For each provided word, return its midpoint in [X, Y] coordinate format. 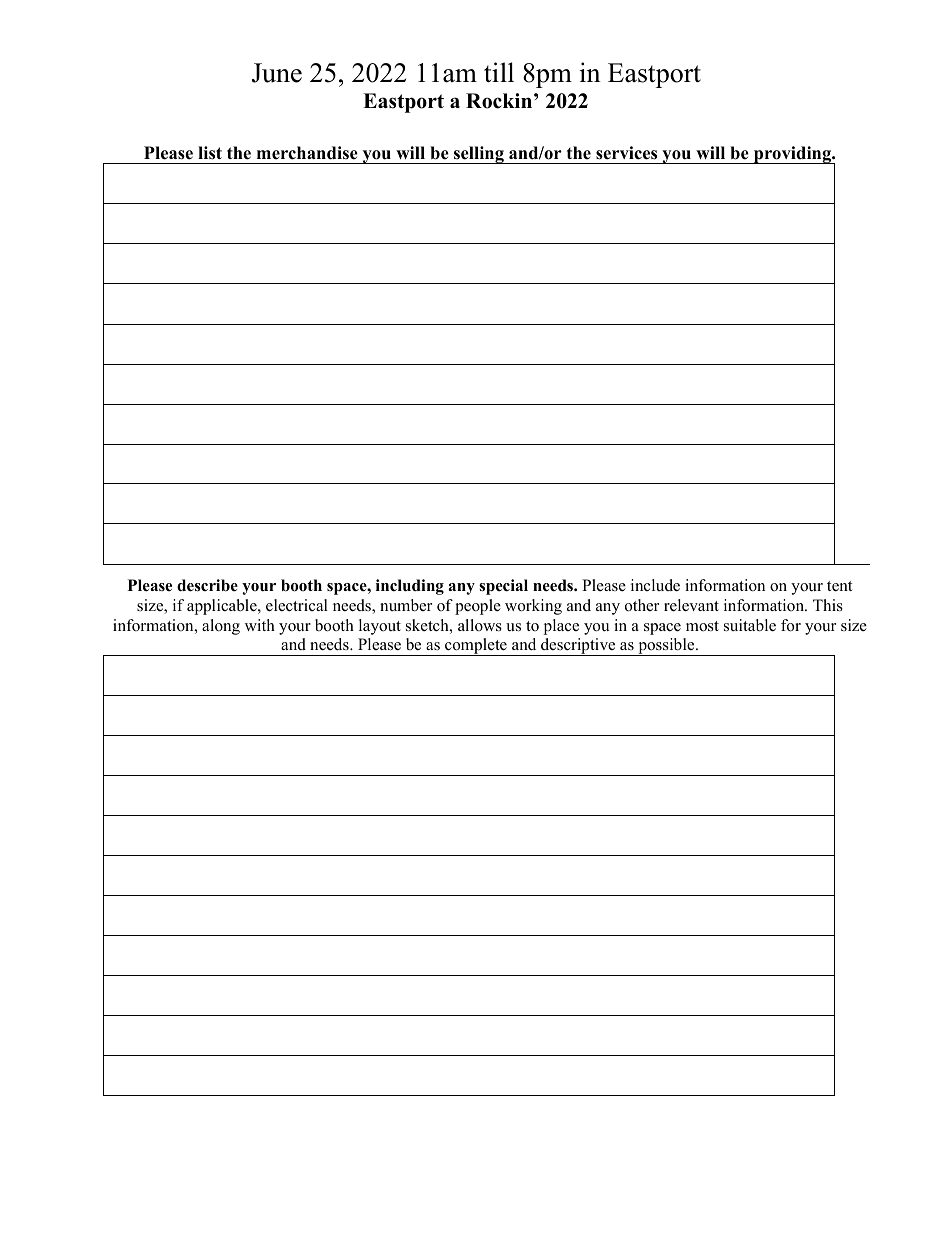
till [499, 72]
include [655, 585]
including [410, 587]
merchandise [307, 153]
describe [207, 585]
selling [479, 155]
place [561, 627]
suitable [750, 625]
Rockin [500, 101]
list [210, 153]
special [503, 587]
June [277, 73]
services [626, 153]
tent [839, 586]
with [260, 625]
